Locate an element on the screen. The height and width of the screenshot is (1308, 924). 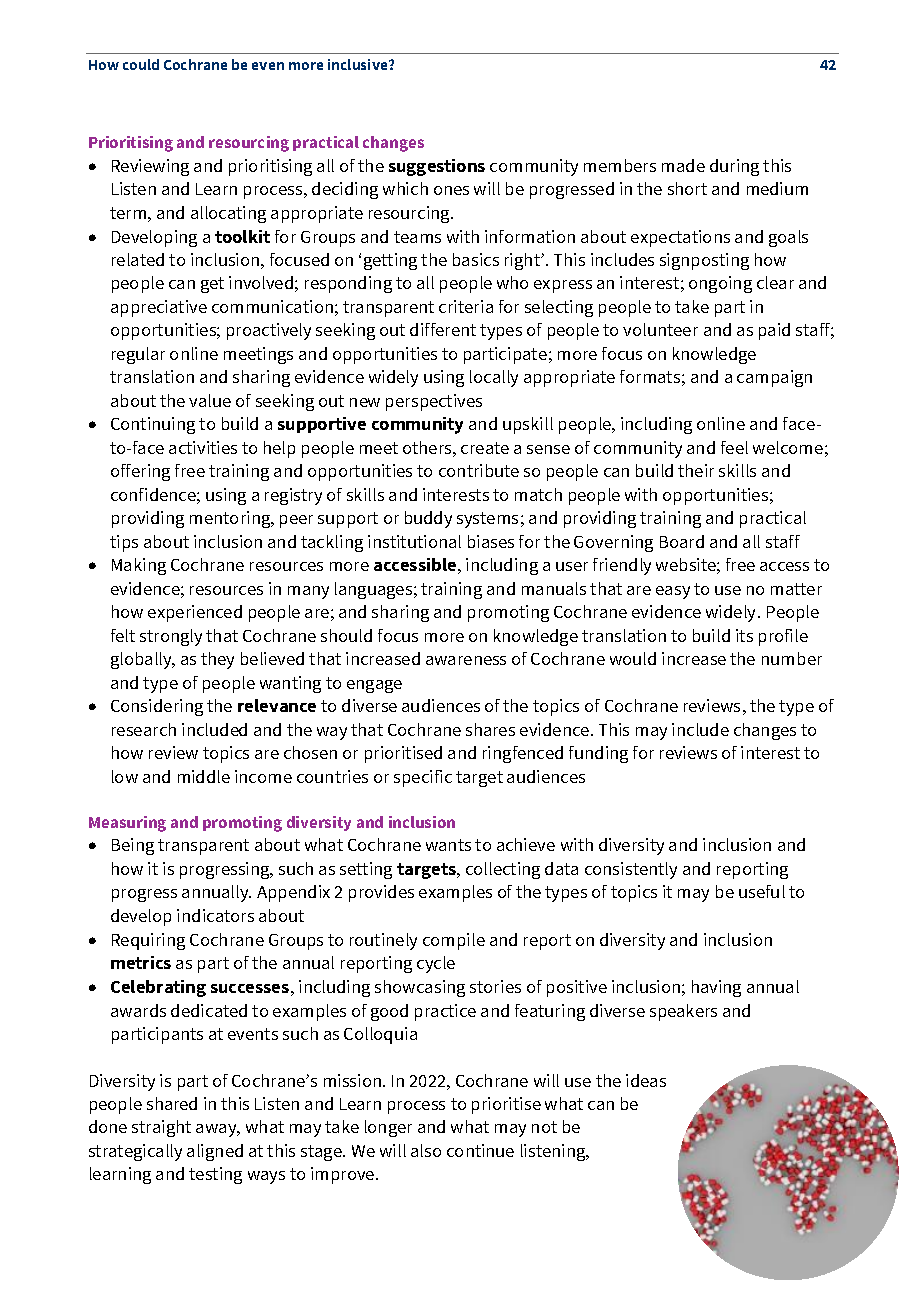
create is located at coordinates (485, 448).
